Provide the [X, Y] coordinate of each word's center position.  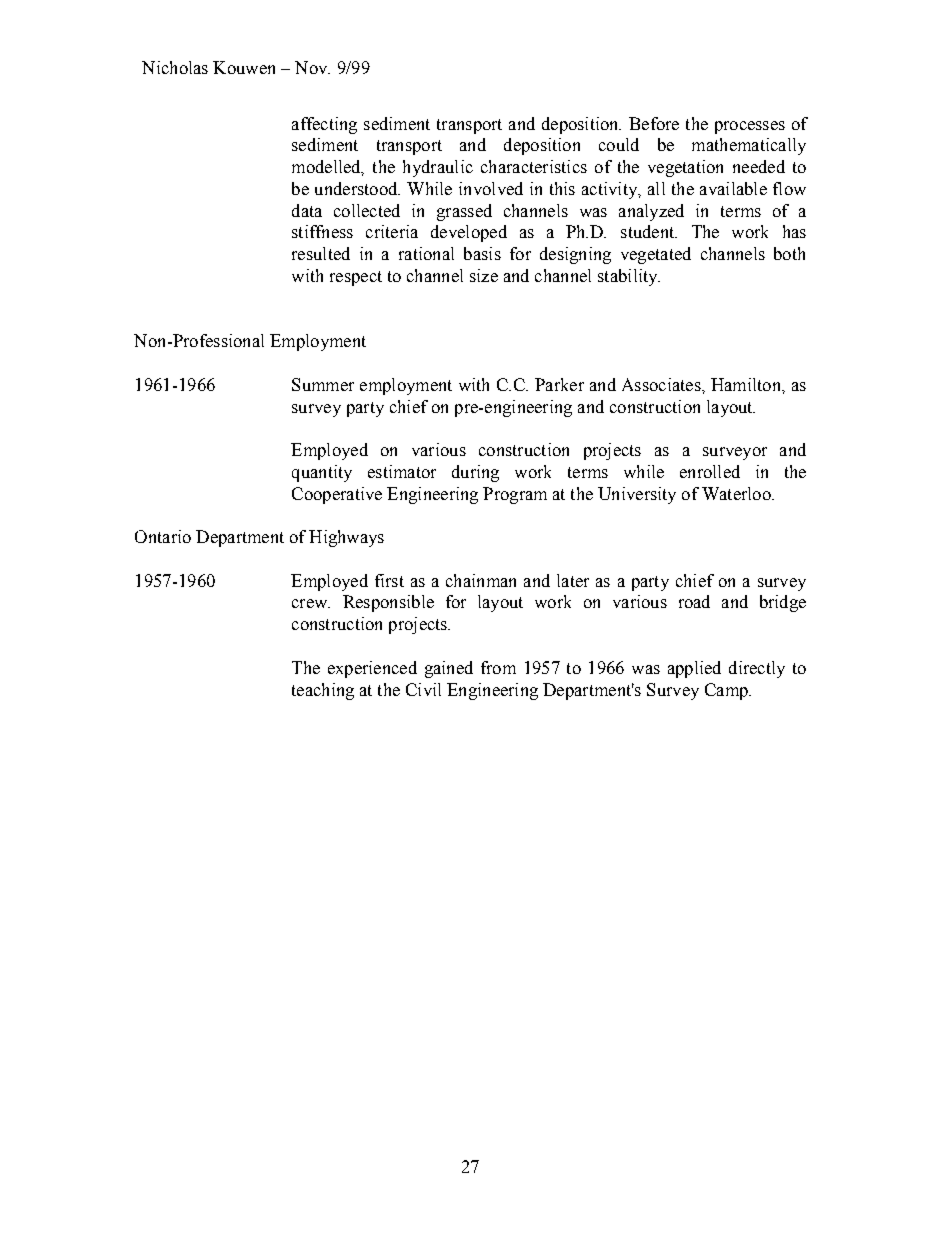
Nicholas [175, 67]
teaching [323, 691]
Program [515, 495]
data [307, 210]
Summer [323, 384]
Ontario [163, 536]
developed [469, 233]
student [649, 231]
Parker [559, 384]
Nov [312, 67]
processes [750, 127]
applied [694, 669]
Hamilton [747, 384]
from [498, 667]
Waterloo [737, 493]
